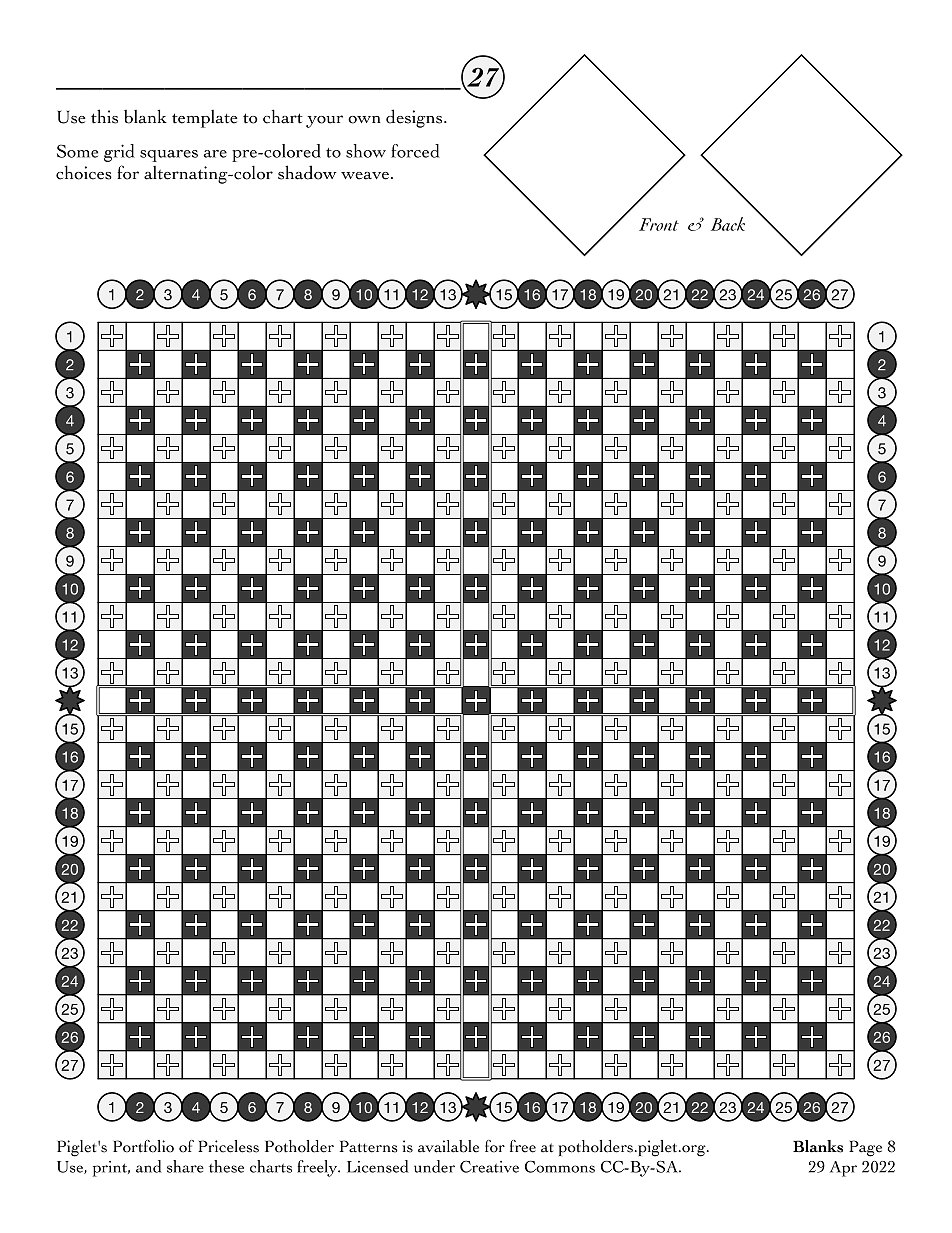 The width and height of the image is (952, 1233). What do you see at coordinates (185, 1166) in the image?
I see `share` at bounding box center [185, 1166].
